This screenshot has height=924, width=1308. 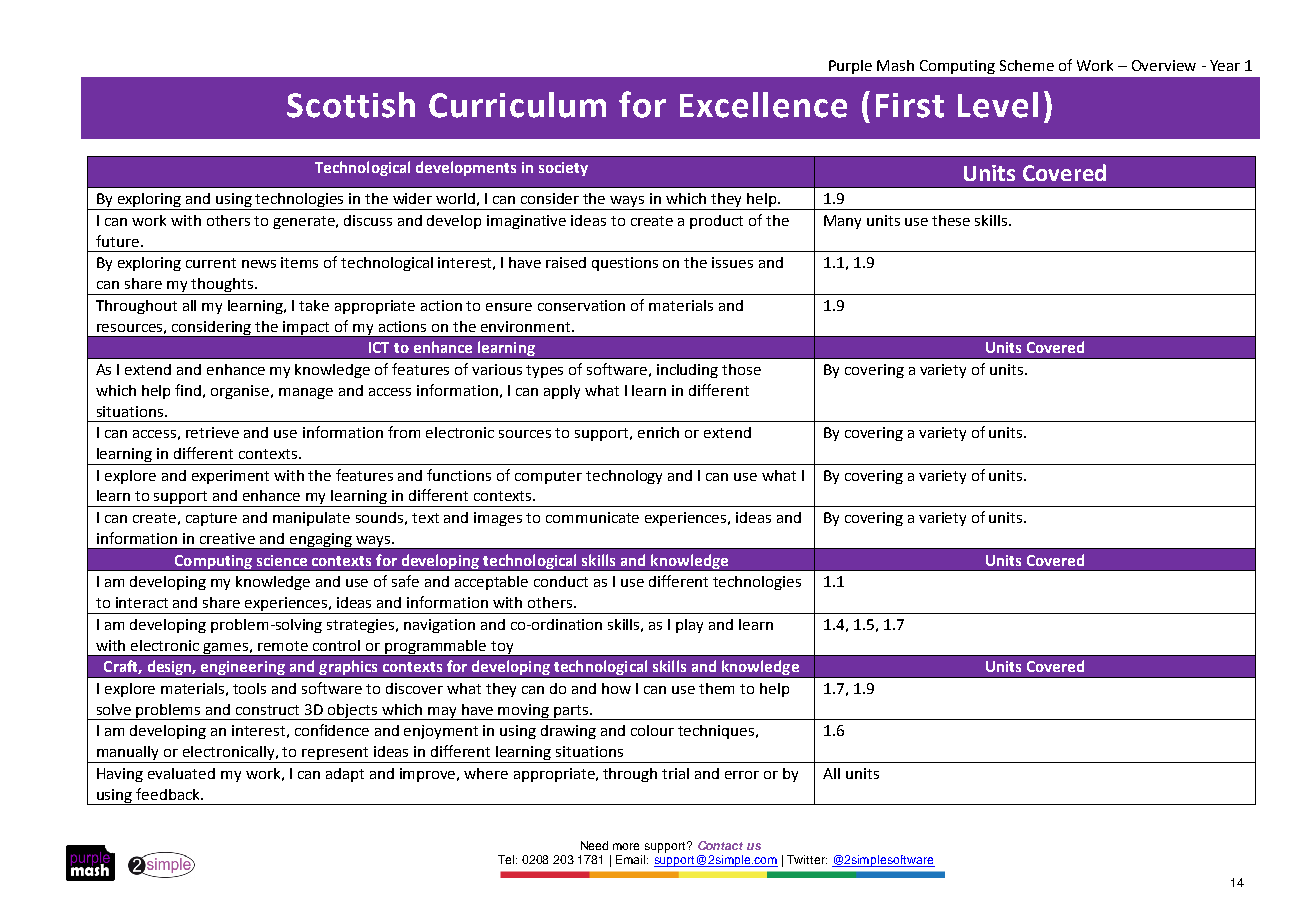 I want to click on Scottish, so click(x=351, y=105).
